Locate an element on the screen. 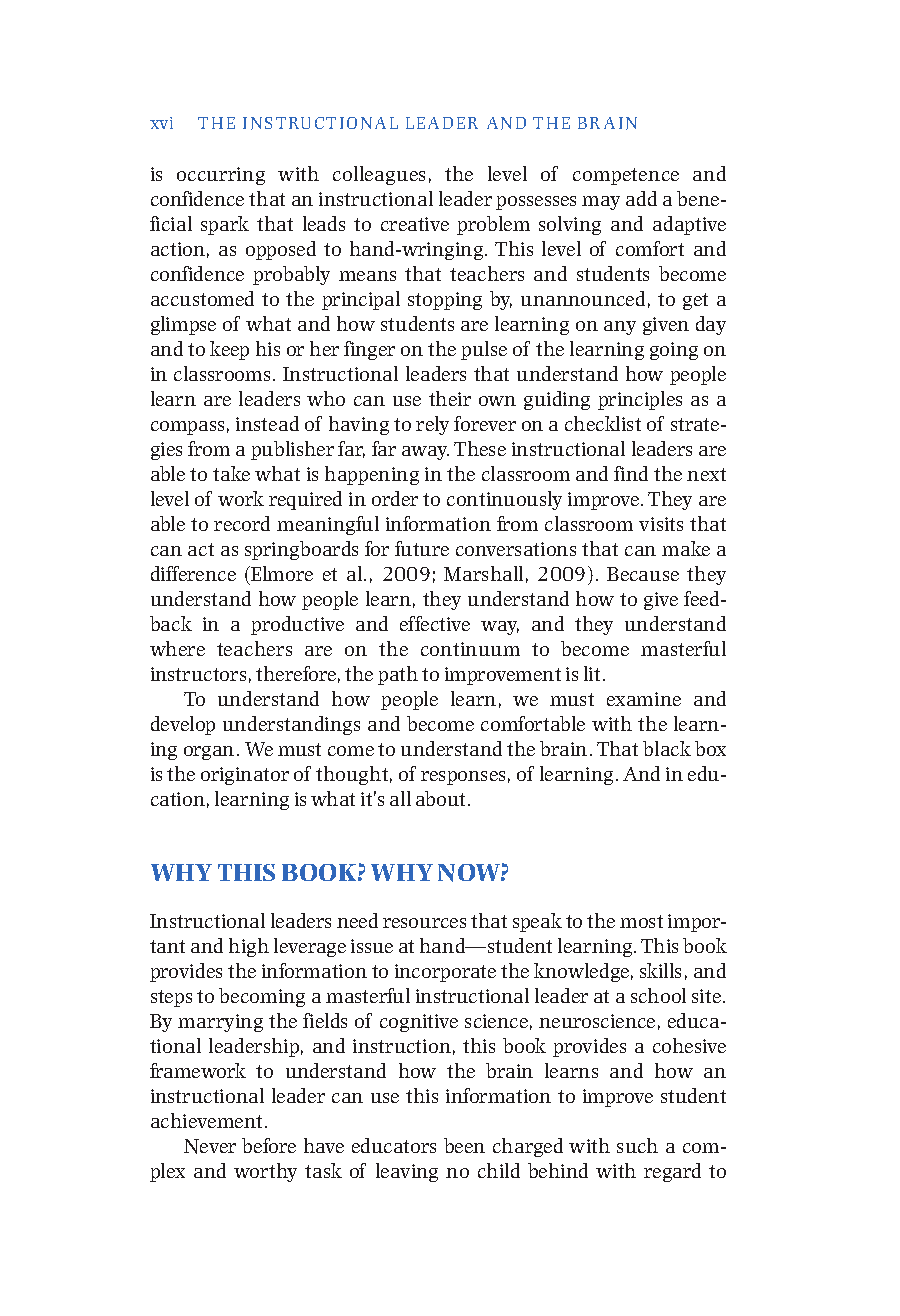  Never is located at coordinates (210, 1146).
